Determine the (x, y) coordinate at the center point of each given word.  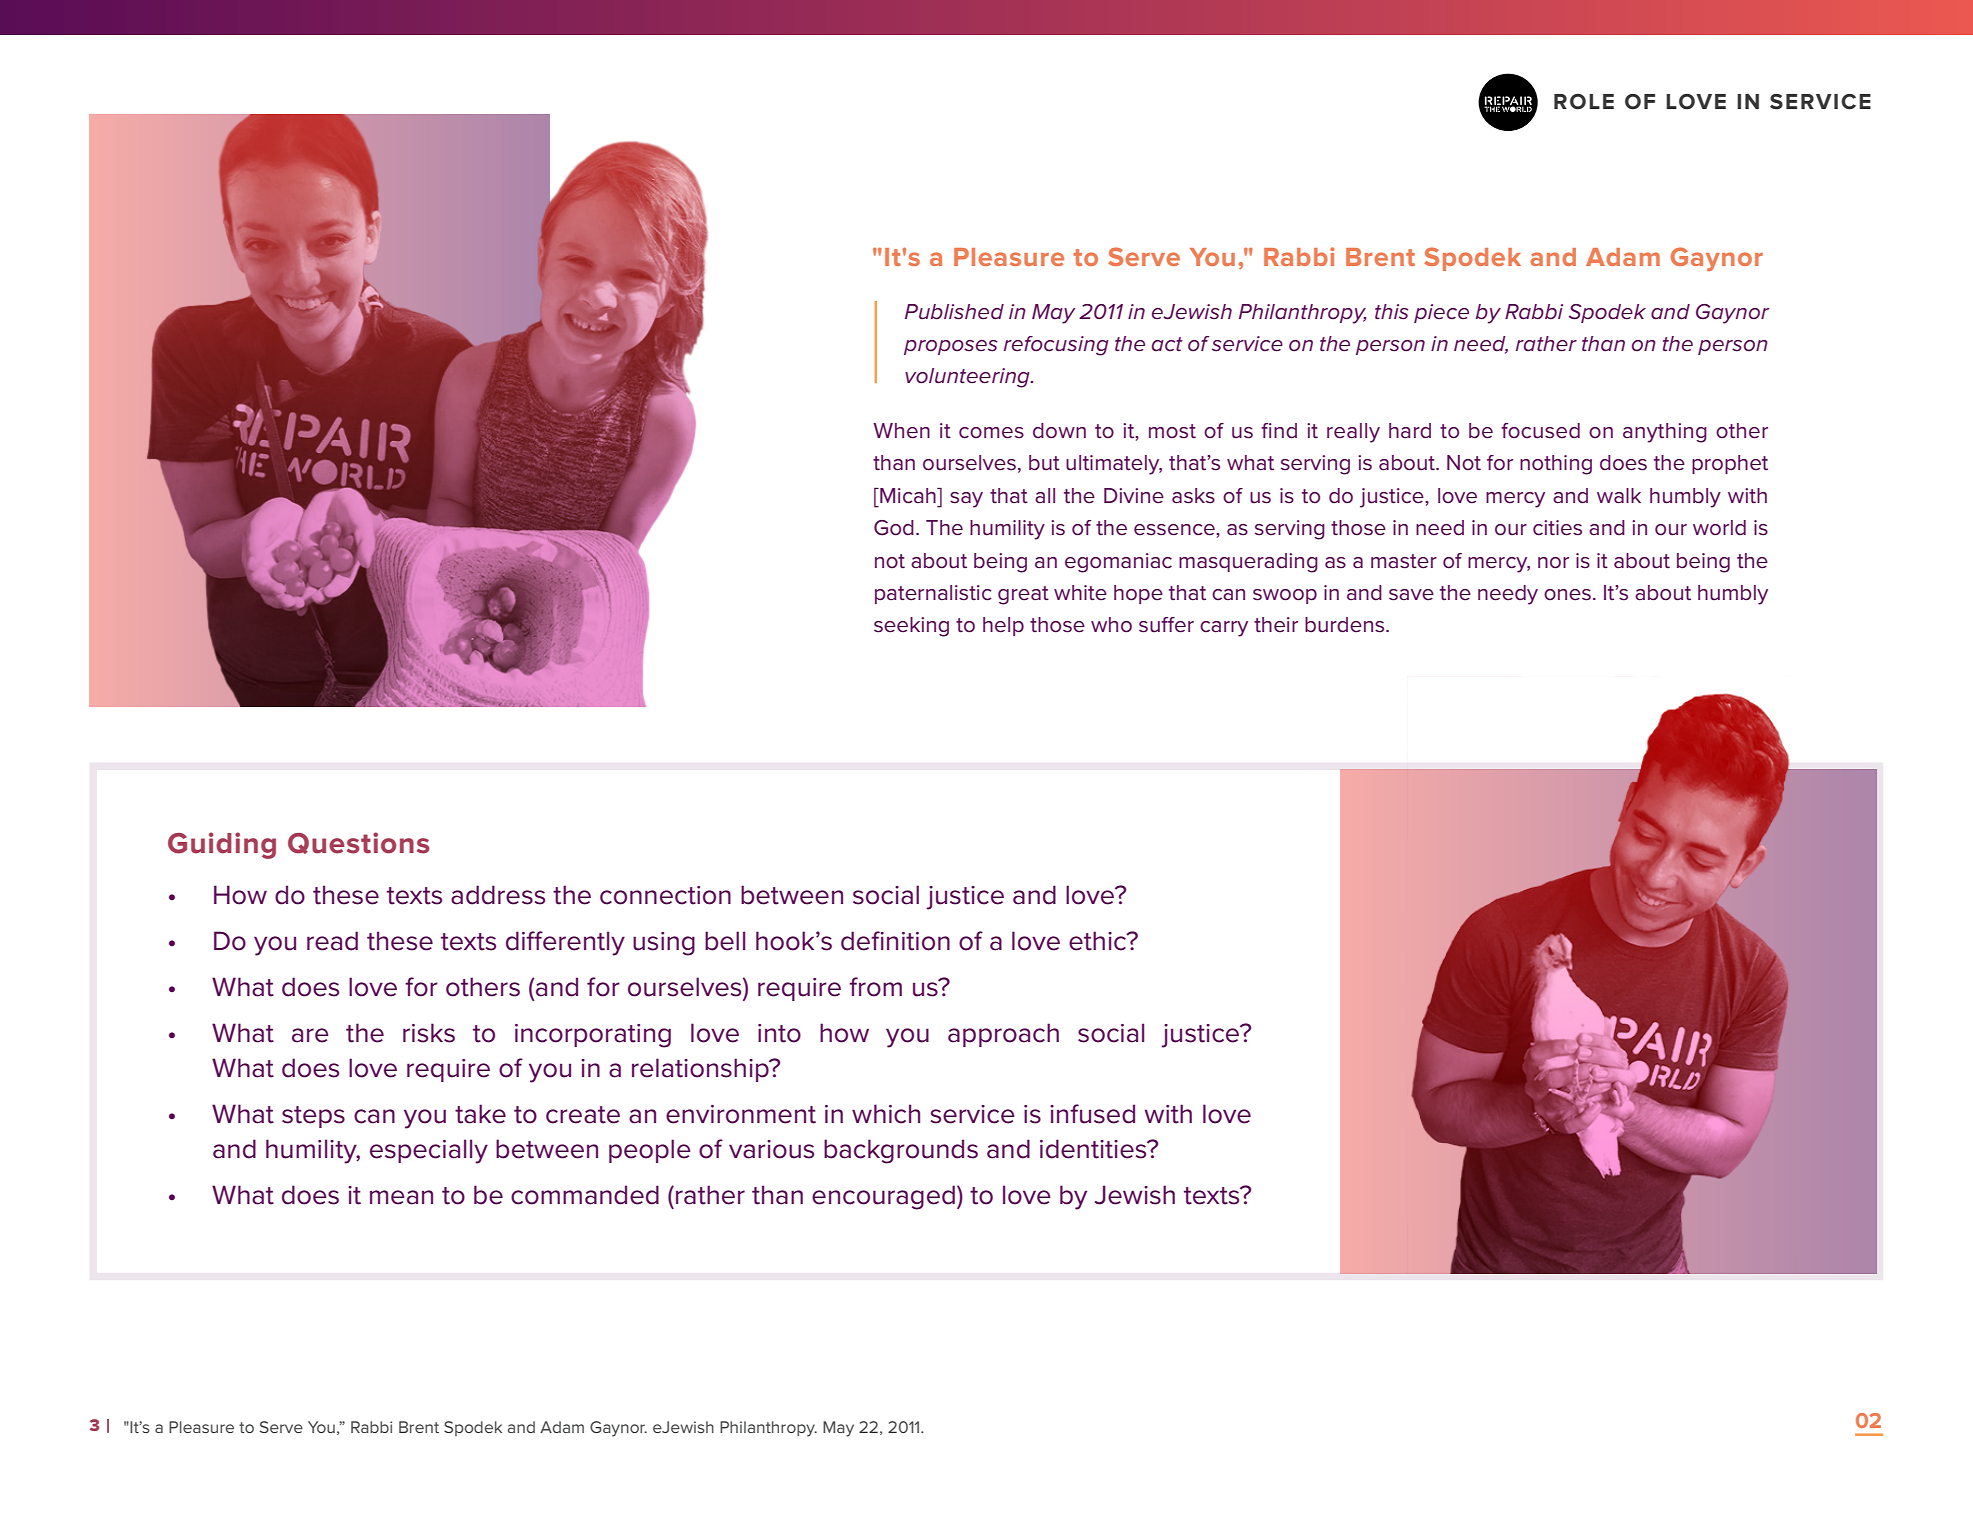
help (1003, 626)
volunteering (968, 378)
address (498, 895)
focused (1540, 431)
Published (954, 312)
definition (895, 941)
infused (1092, 1114)
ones (1567, 595)
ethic (1098, 941)
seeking (911, 627)
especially (429, 1151)
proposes (951, 347)
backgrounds (901, 1151)
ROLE (1584, 102)
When (901, 431)
